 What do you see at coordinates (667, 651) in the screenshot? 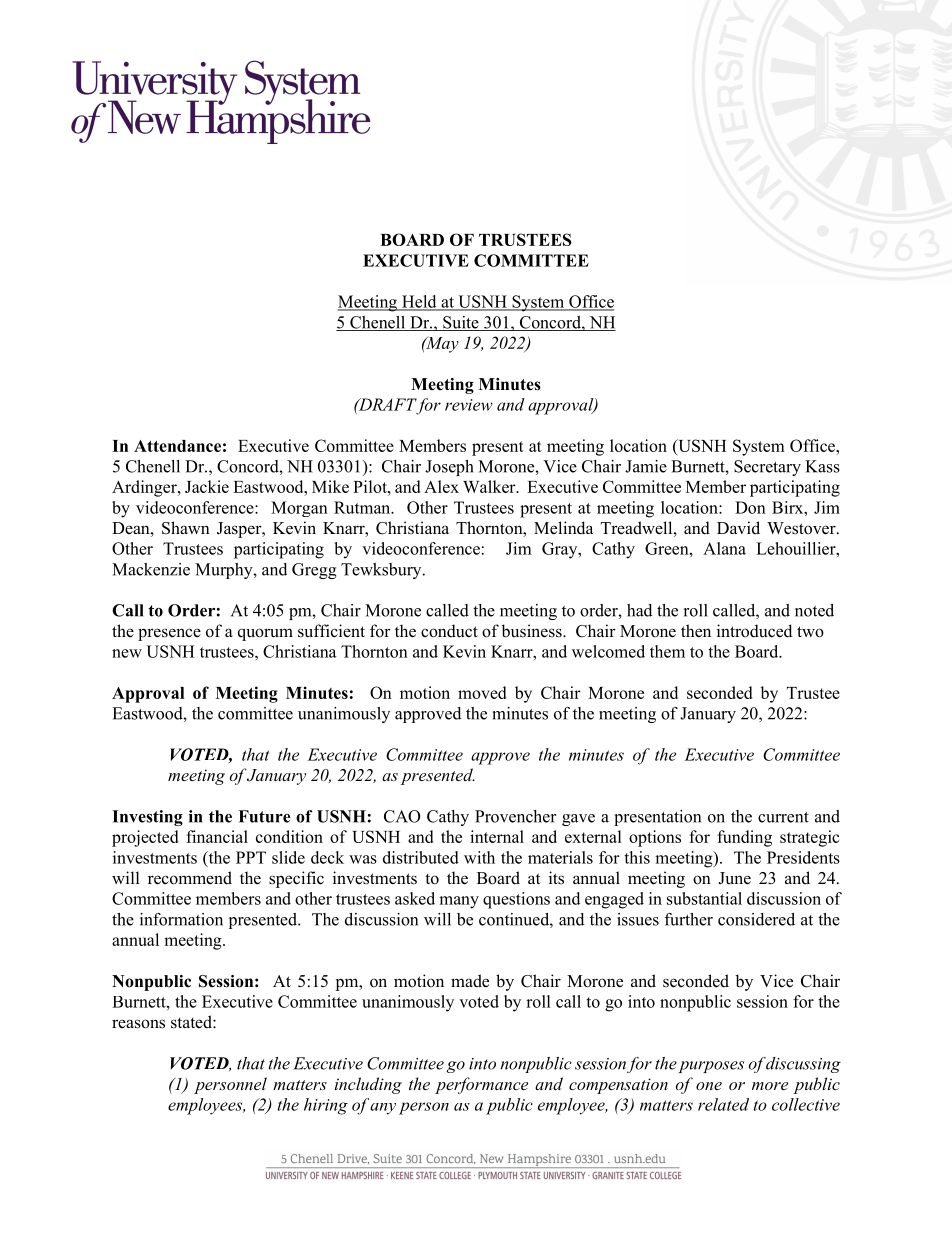
I see `them` at bounding box center [667, 651].
